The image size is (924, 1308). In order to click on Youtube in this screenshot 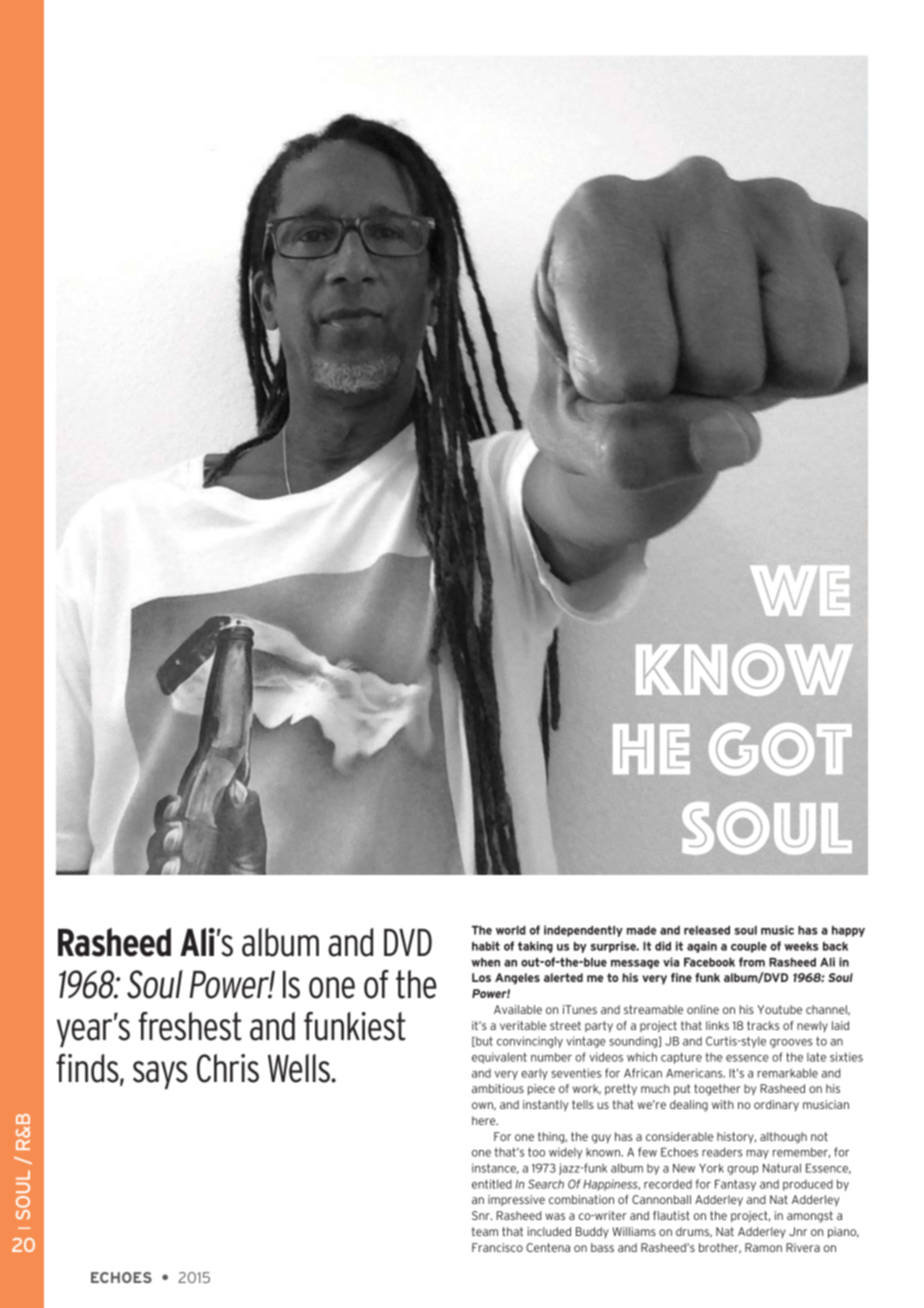, I will do `click(779, 1009)`.
